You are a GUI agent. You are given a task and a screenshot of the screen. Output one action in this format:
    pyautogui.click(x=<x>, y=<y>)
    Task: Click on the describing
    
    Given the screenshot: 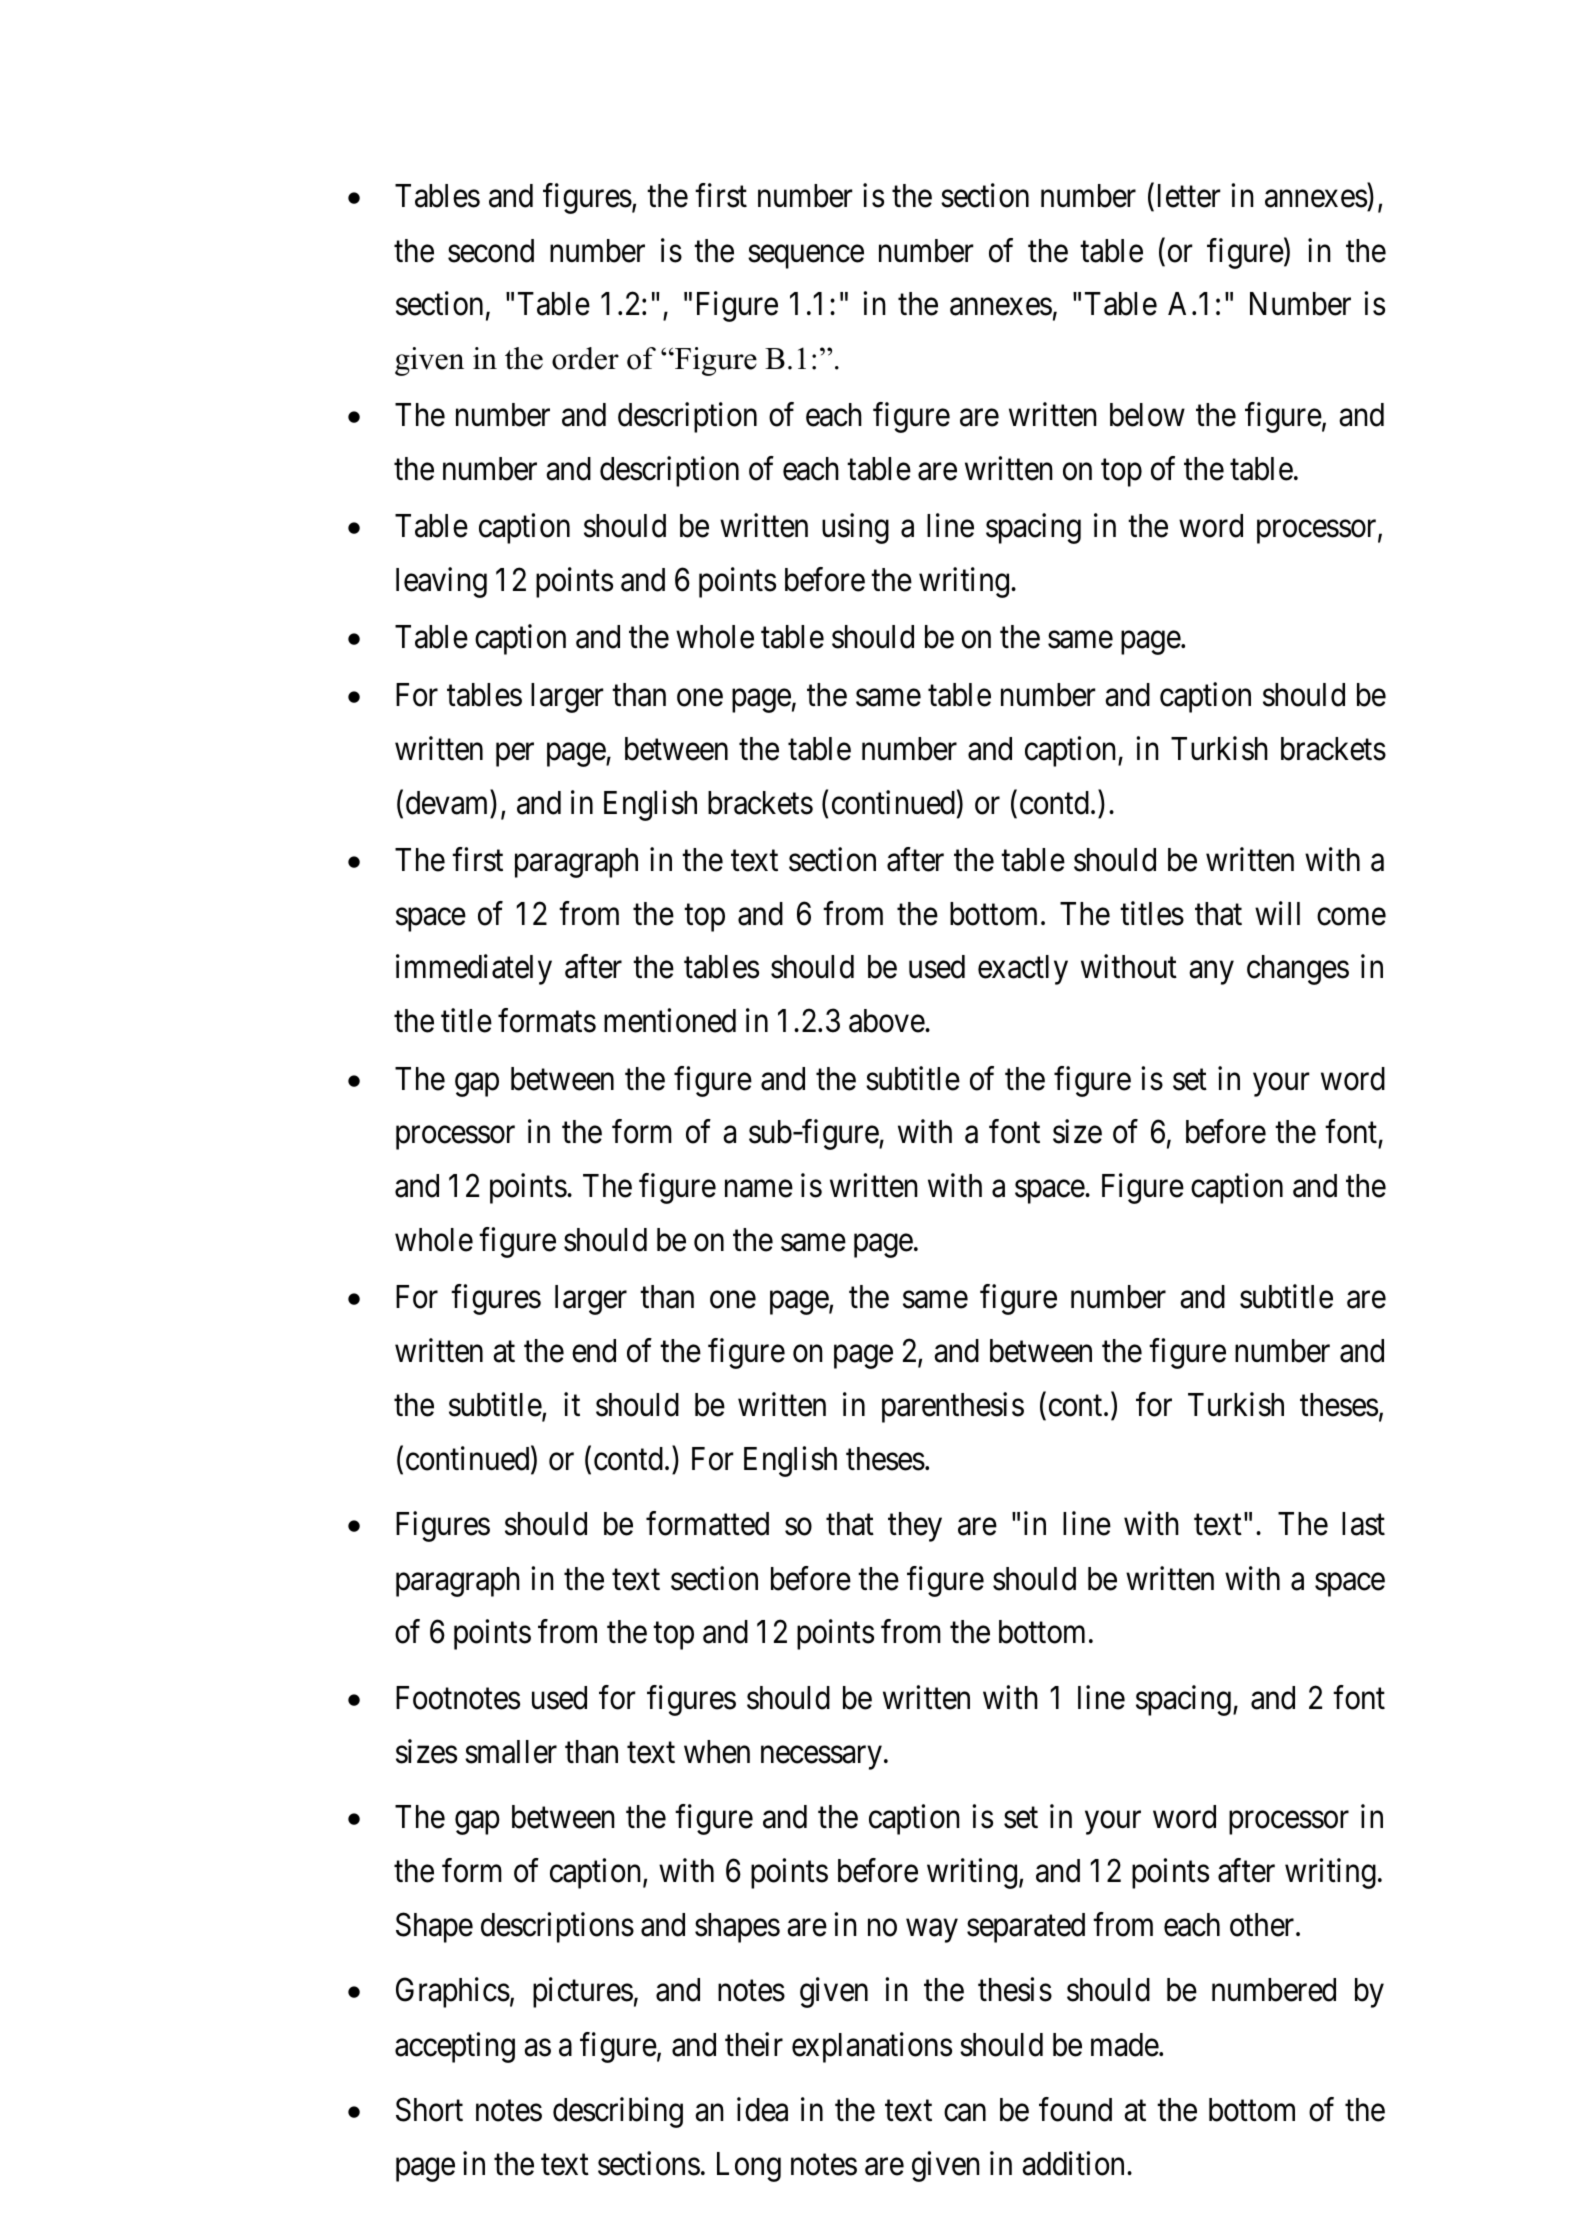 What is the action you would take?
    pyautogui.click(x=618, y=2112)
